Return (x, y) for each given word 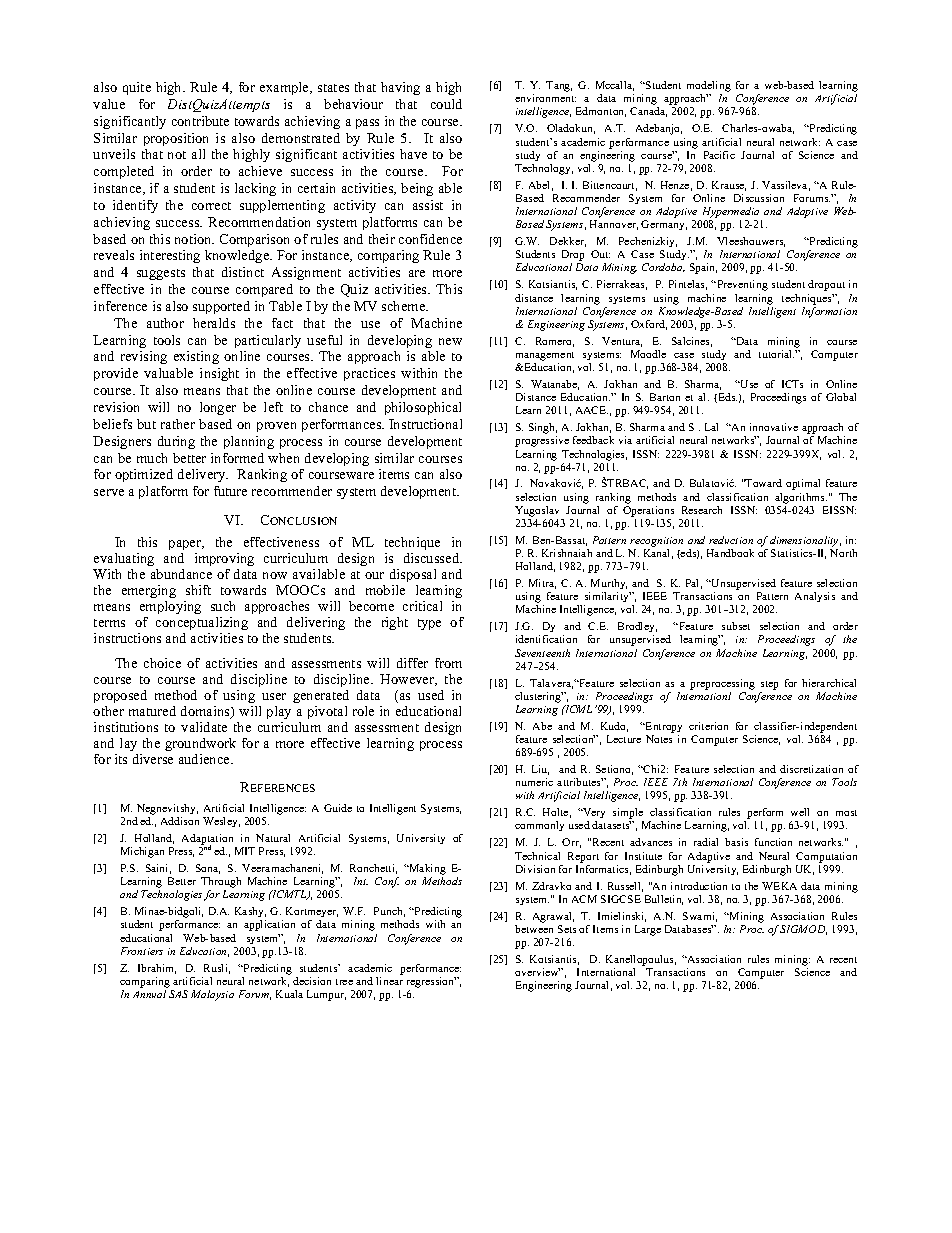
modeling (709, 88)
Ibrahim (157, 969)
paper (186, 545)
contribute (200, 121)
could (446, 104)
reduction (731, 540)
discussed (433, 558)
